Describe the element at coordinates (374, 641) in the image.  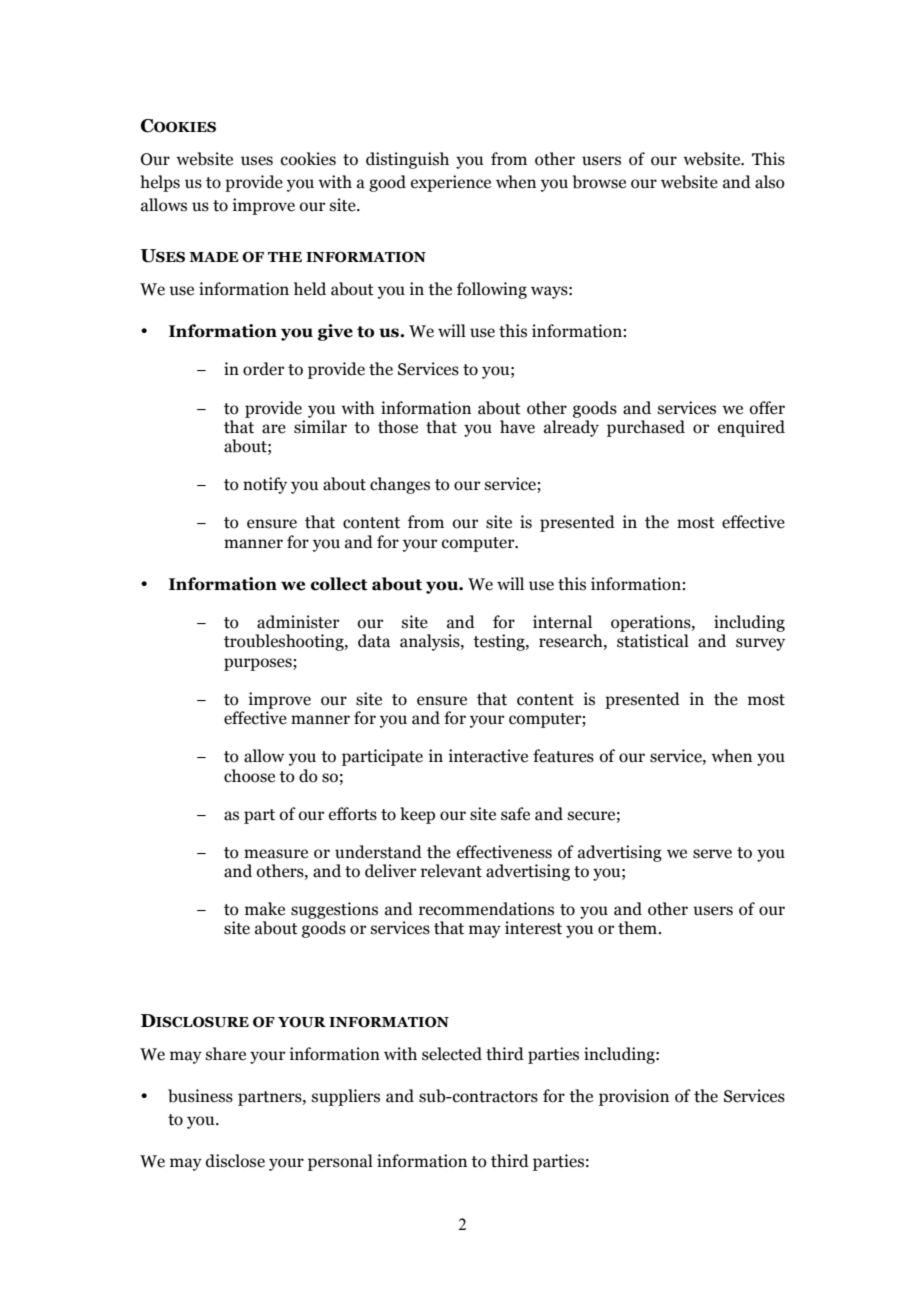
I see `data` at that location.
